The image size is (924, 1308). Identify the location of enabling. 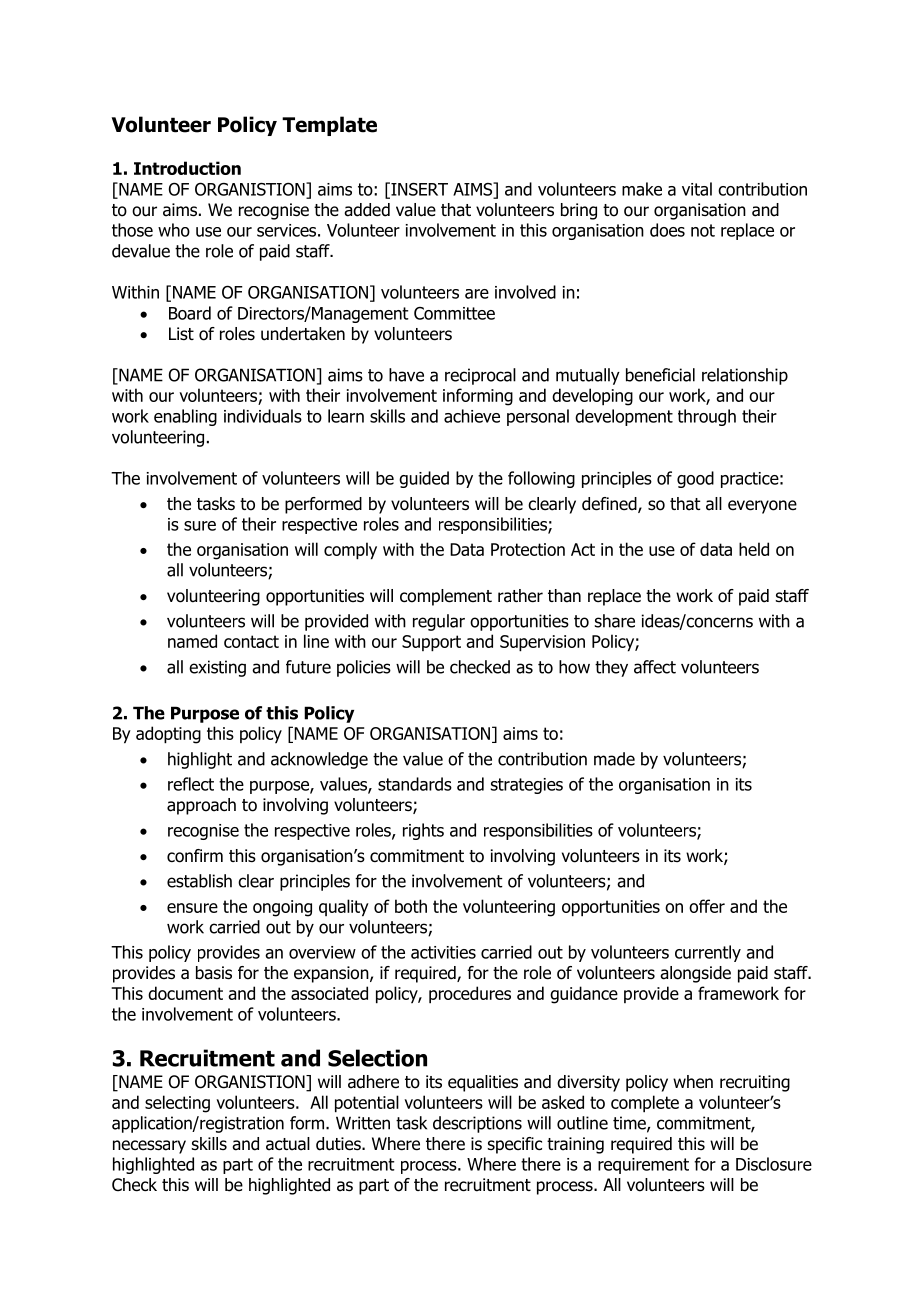
(185, 417).
